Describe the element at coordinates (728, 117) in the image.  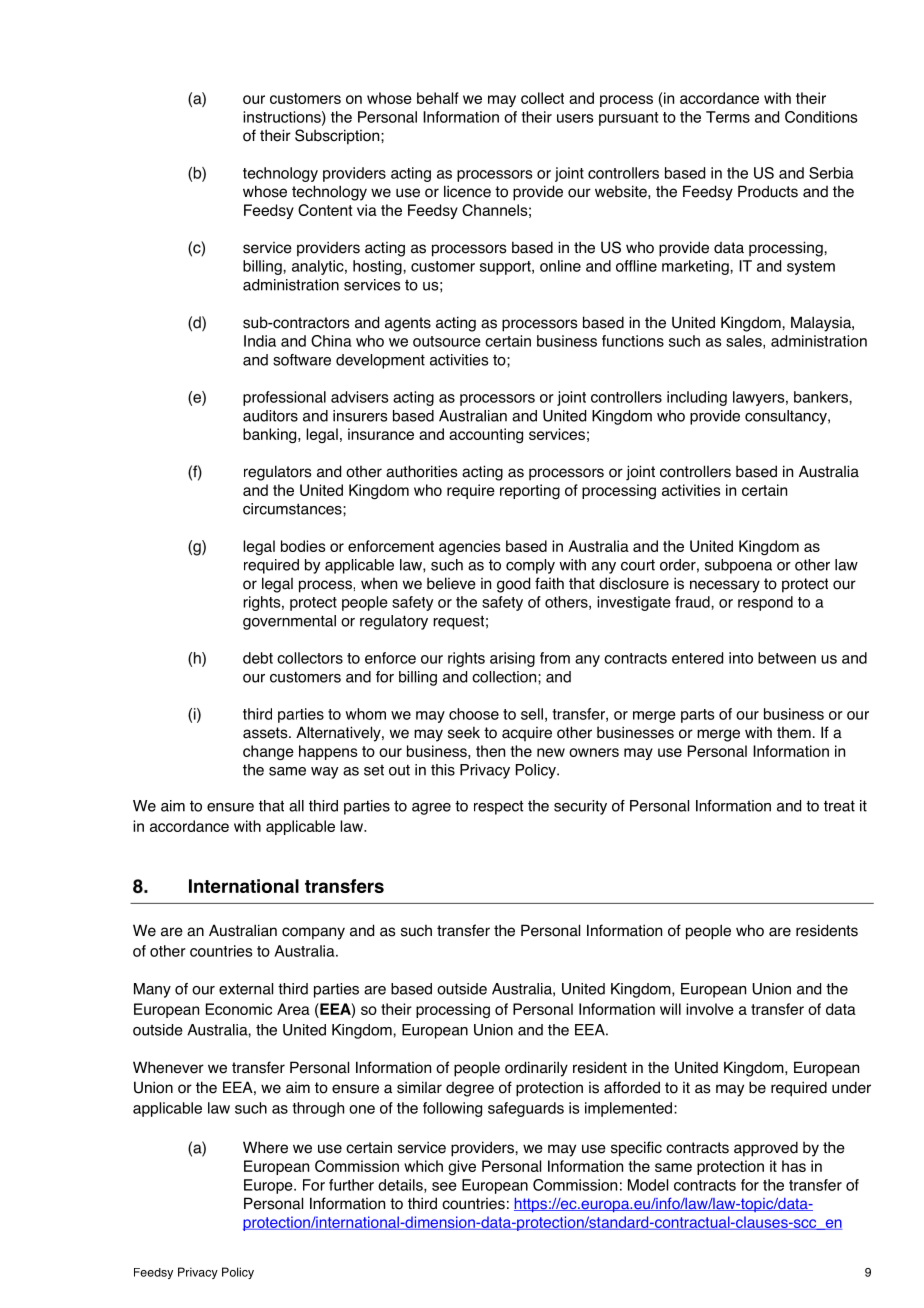
I see `Terms` at that location.
